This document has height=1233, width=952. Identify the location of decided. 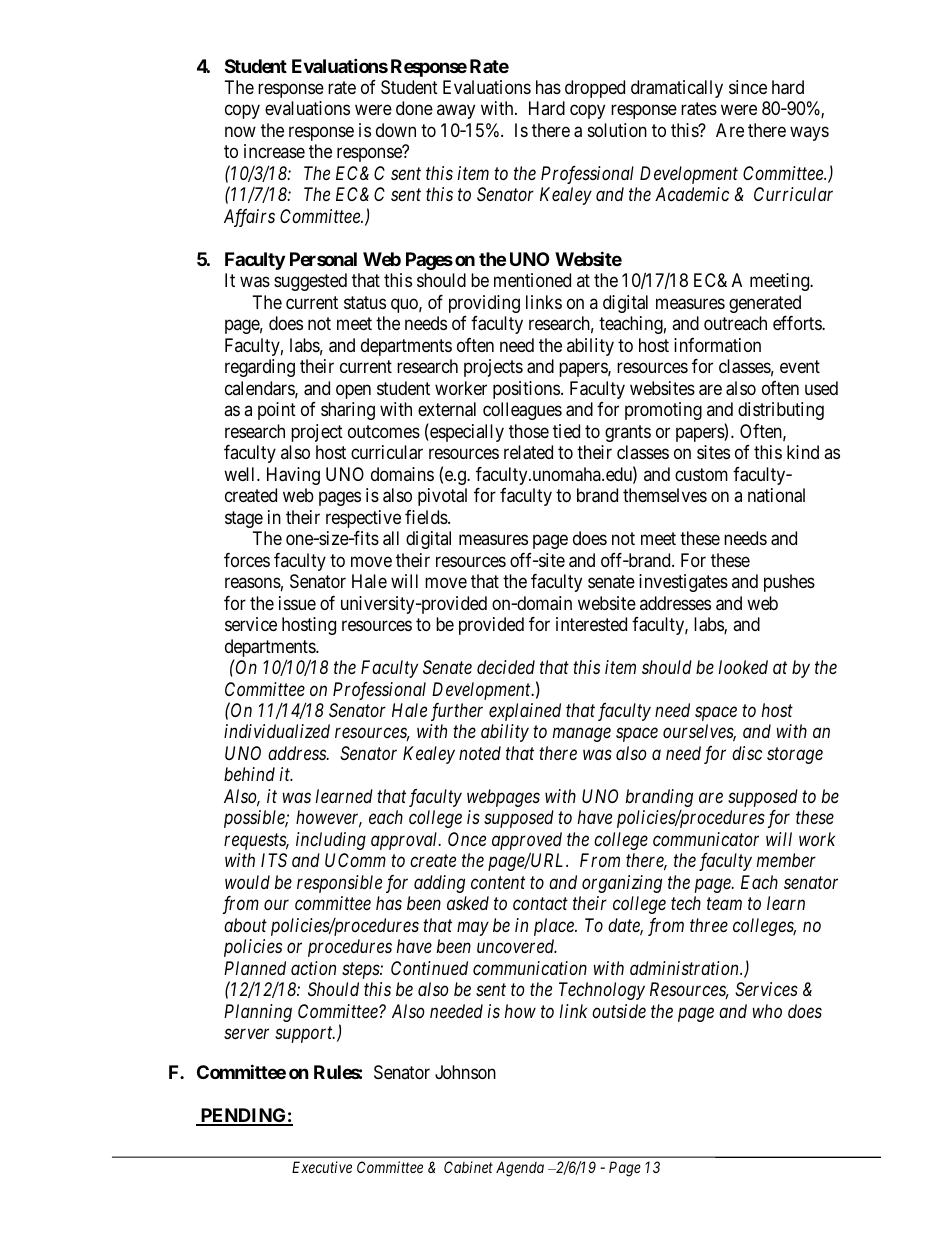
(506, 667).
